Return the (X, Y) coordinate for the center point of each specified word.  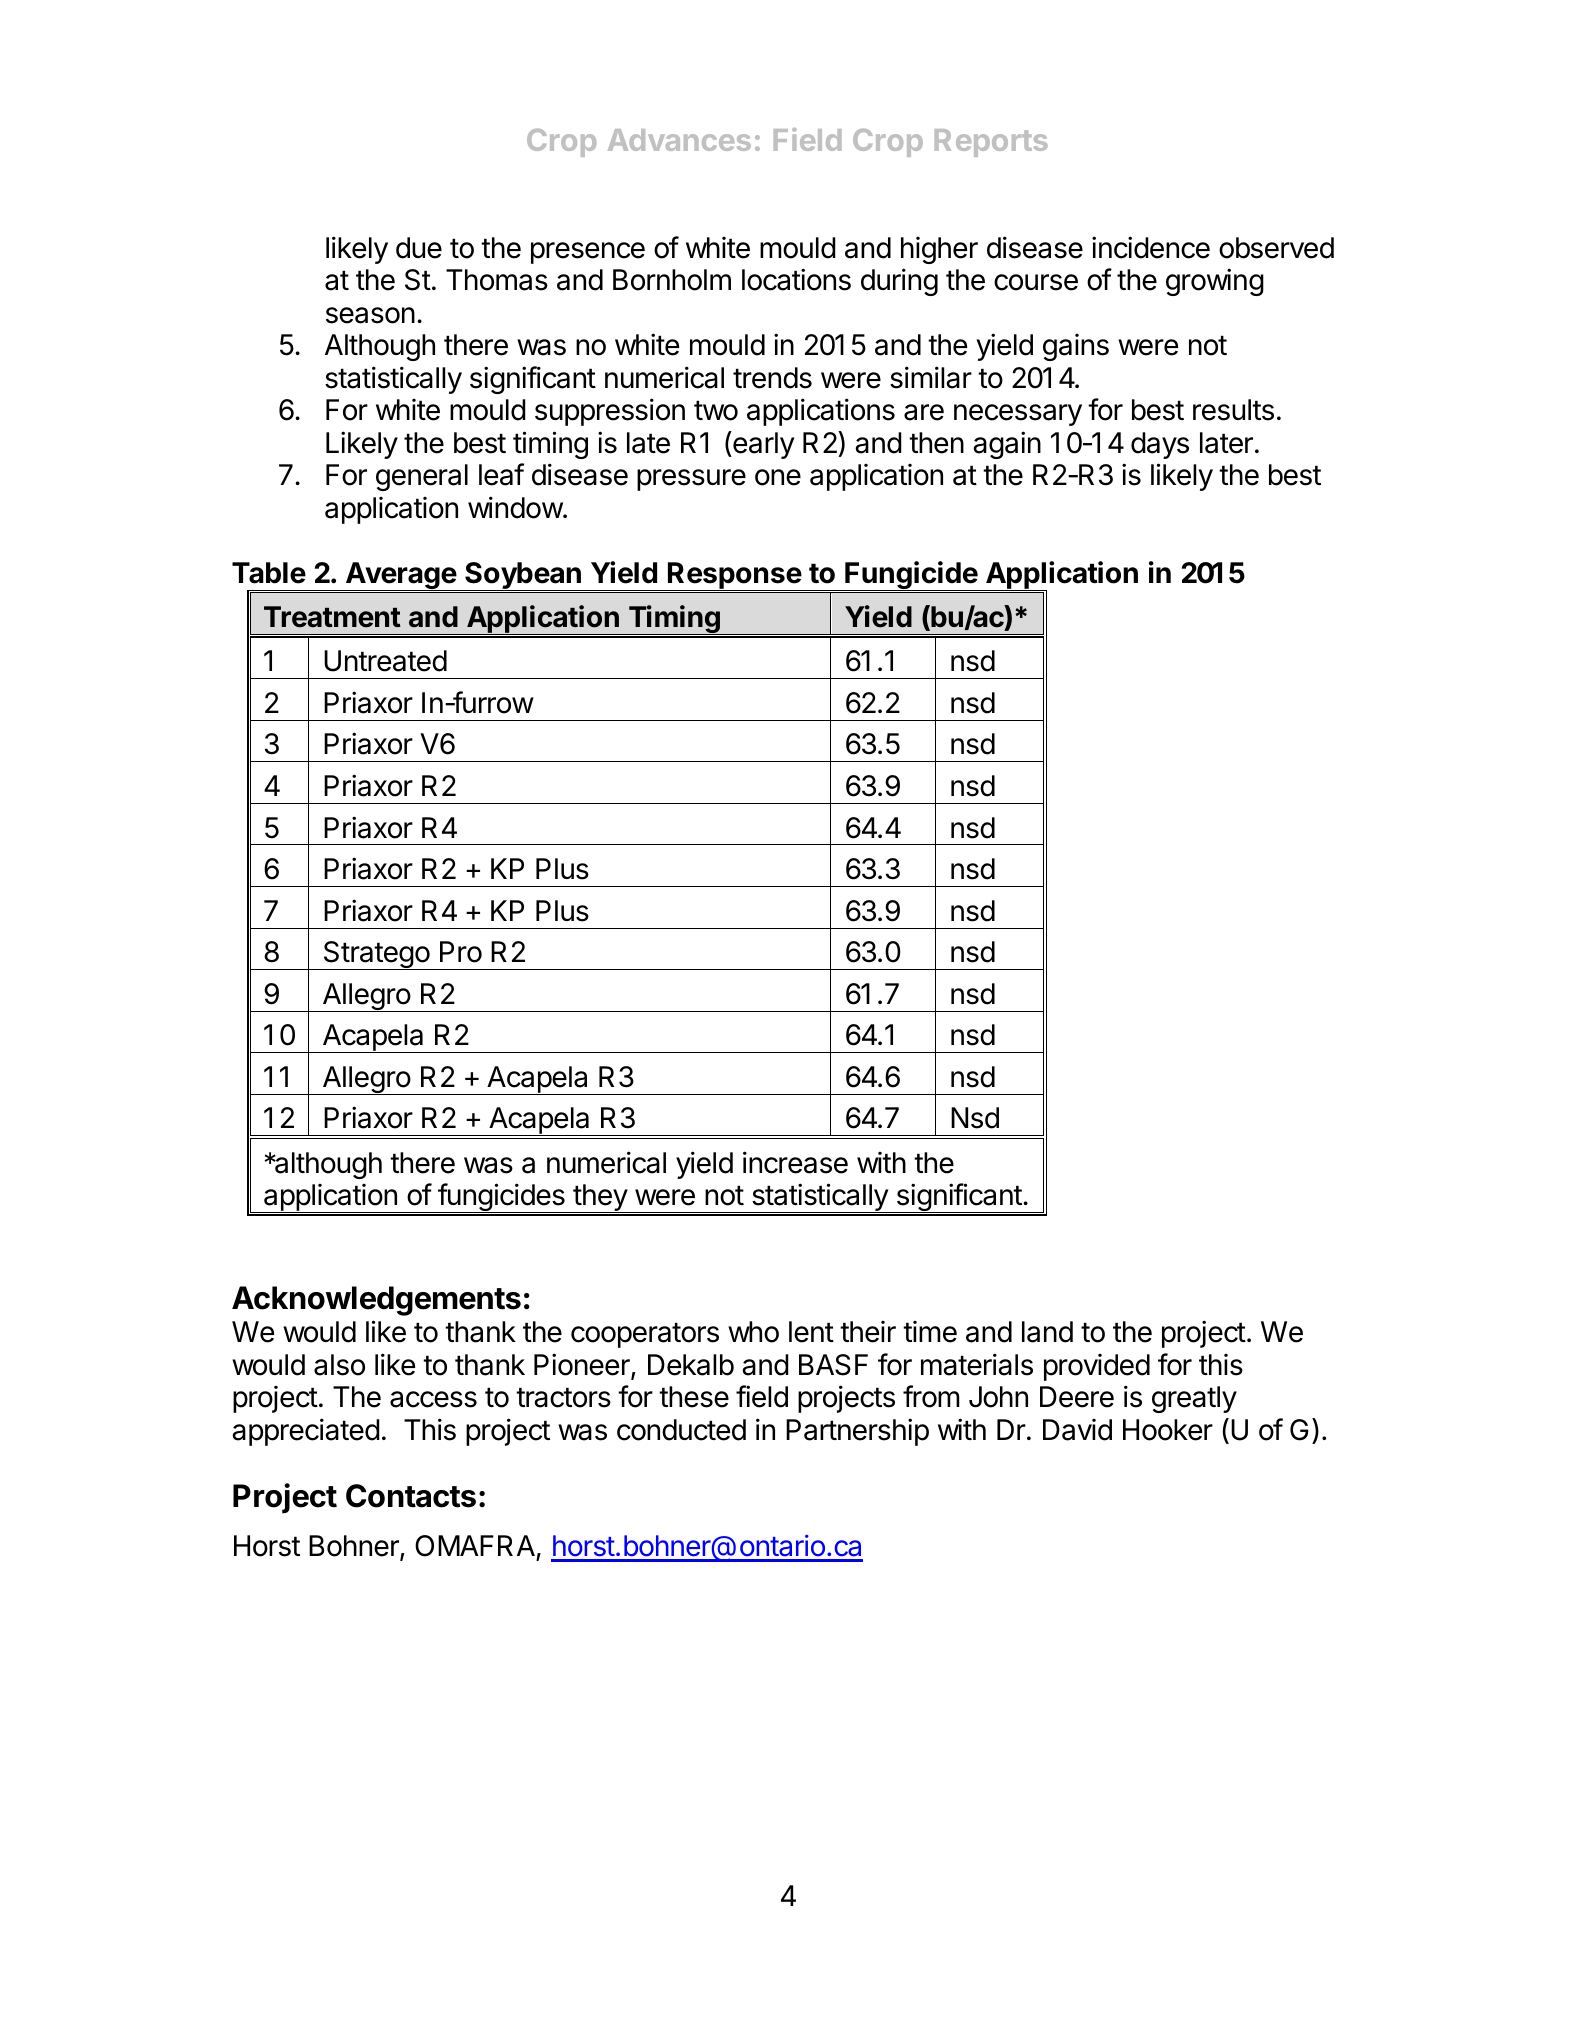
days (1160, 445)
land (1047, 1332)
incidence (1151, 247)
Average (401, 576)
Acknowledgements (376, 1301)
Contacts (411, 1496)
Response (734, 576)
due (419, 248)
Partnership (857, 1432)
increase (795, 1162)
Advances (679, 140)
